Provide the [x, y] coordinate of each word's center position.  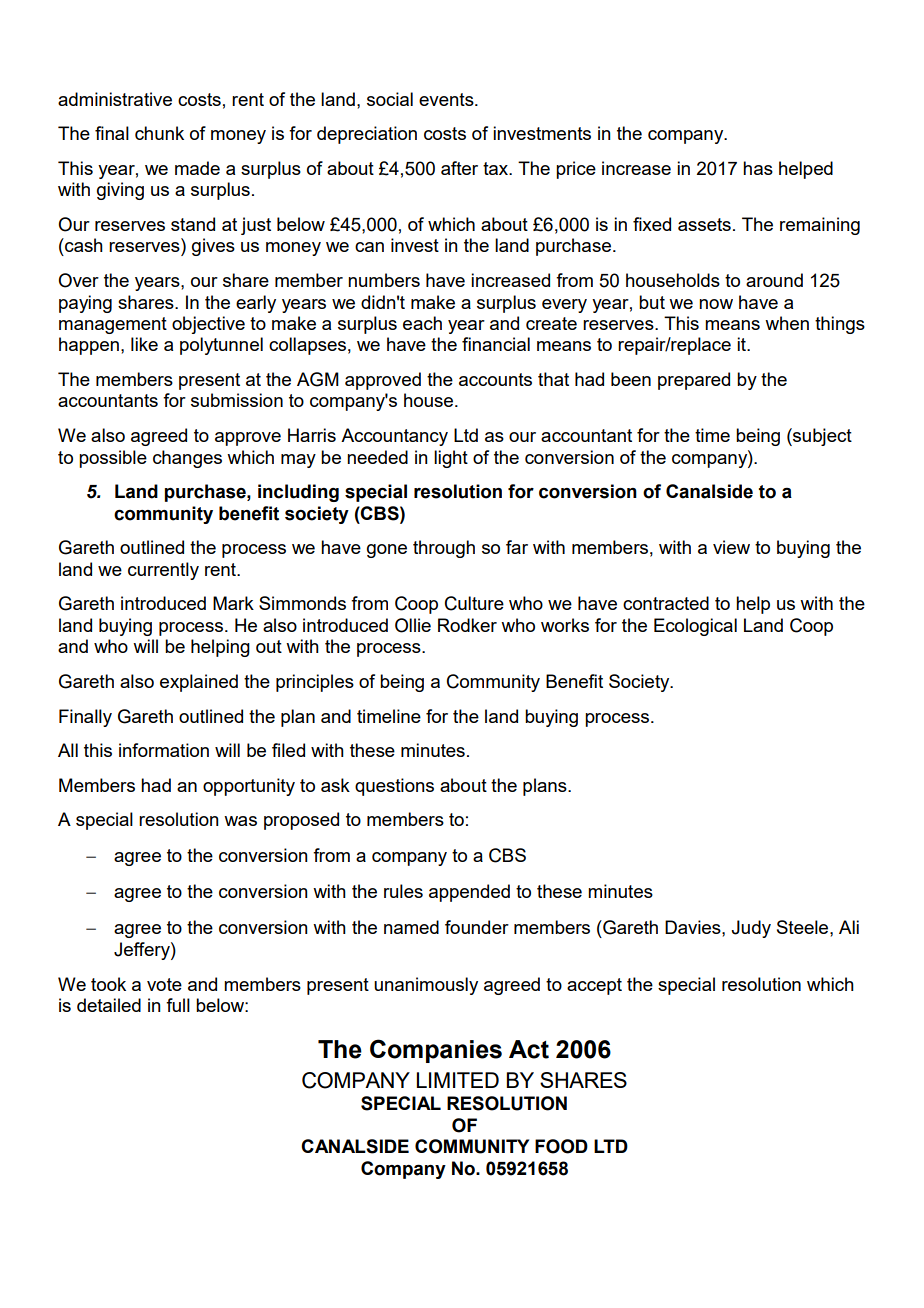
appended [469, 893]
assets [704, 224]
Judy [751, 929]
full [178, 1005]
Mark [233, 603]
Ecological [695, 627]
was [240, 821]
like [144, 344]
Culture [474, 603]
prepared [694, 381]
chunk [159, 133]
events [447, 99]
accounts [495, 379]
